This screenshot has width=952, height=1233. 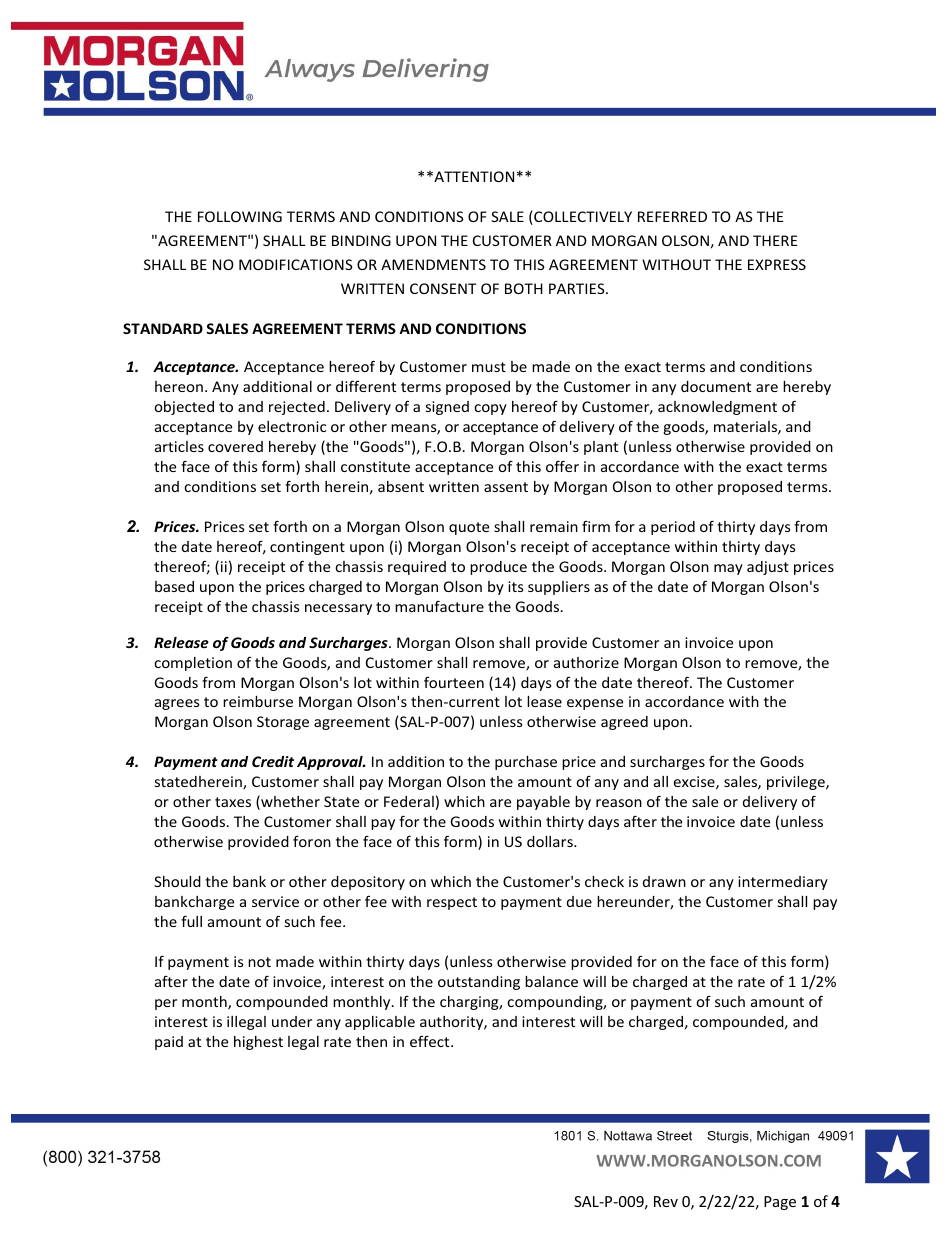 I want to click on drawn, so click(x=664, y=881).
